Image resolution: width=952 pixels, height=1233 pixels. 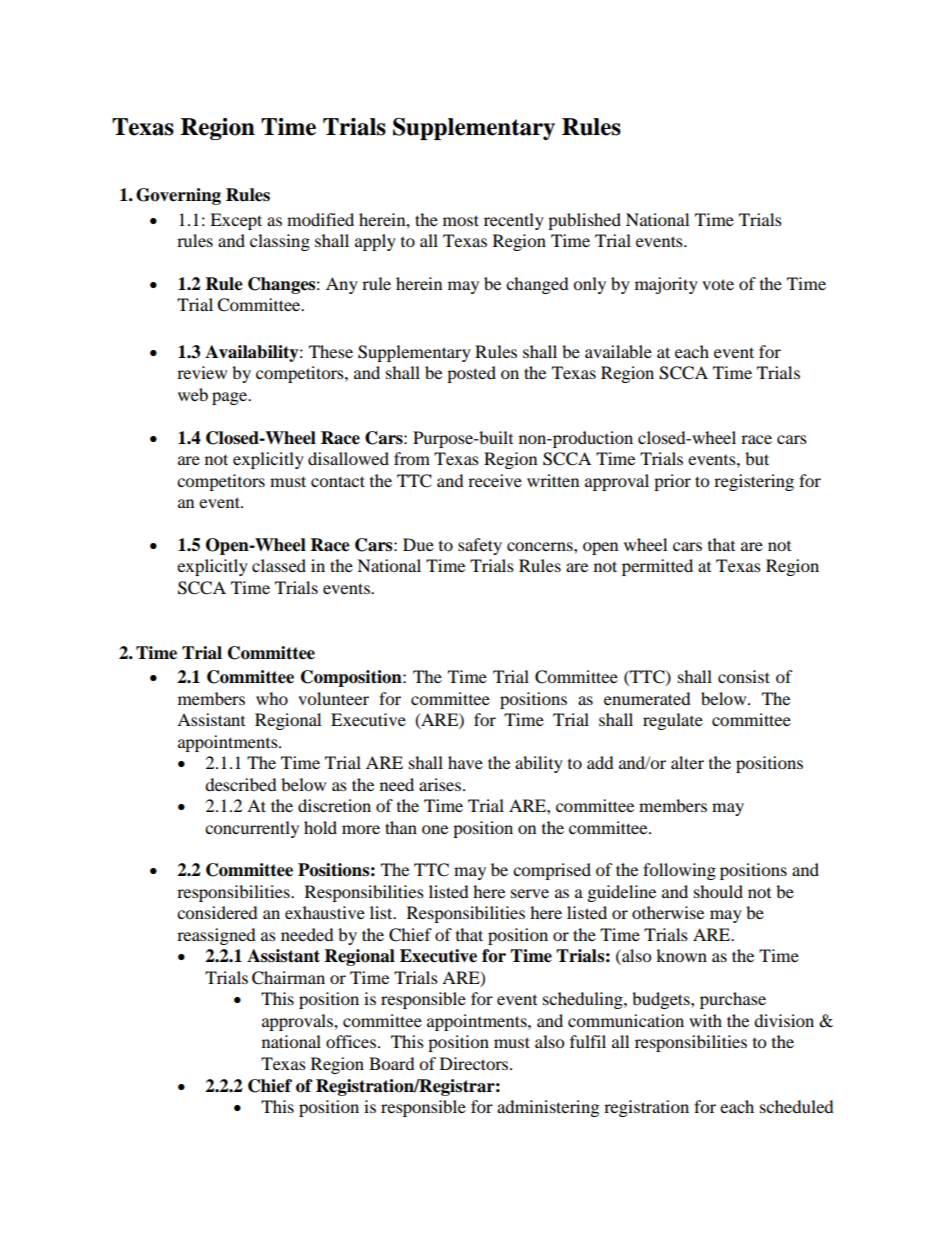 I want to click on registering, so click(x=754, y=482).
